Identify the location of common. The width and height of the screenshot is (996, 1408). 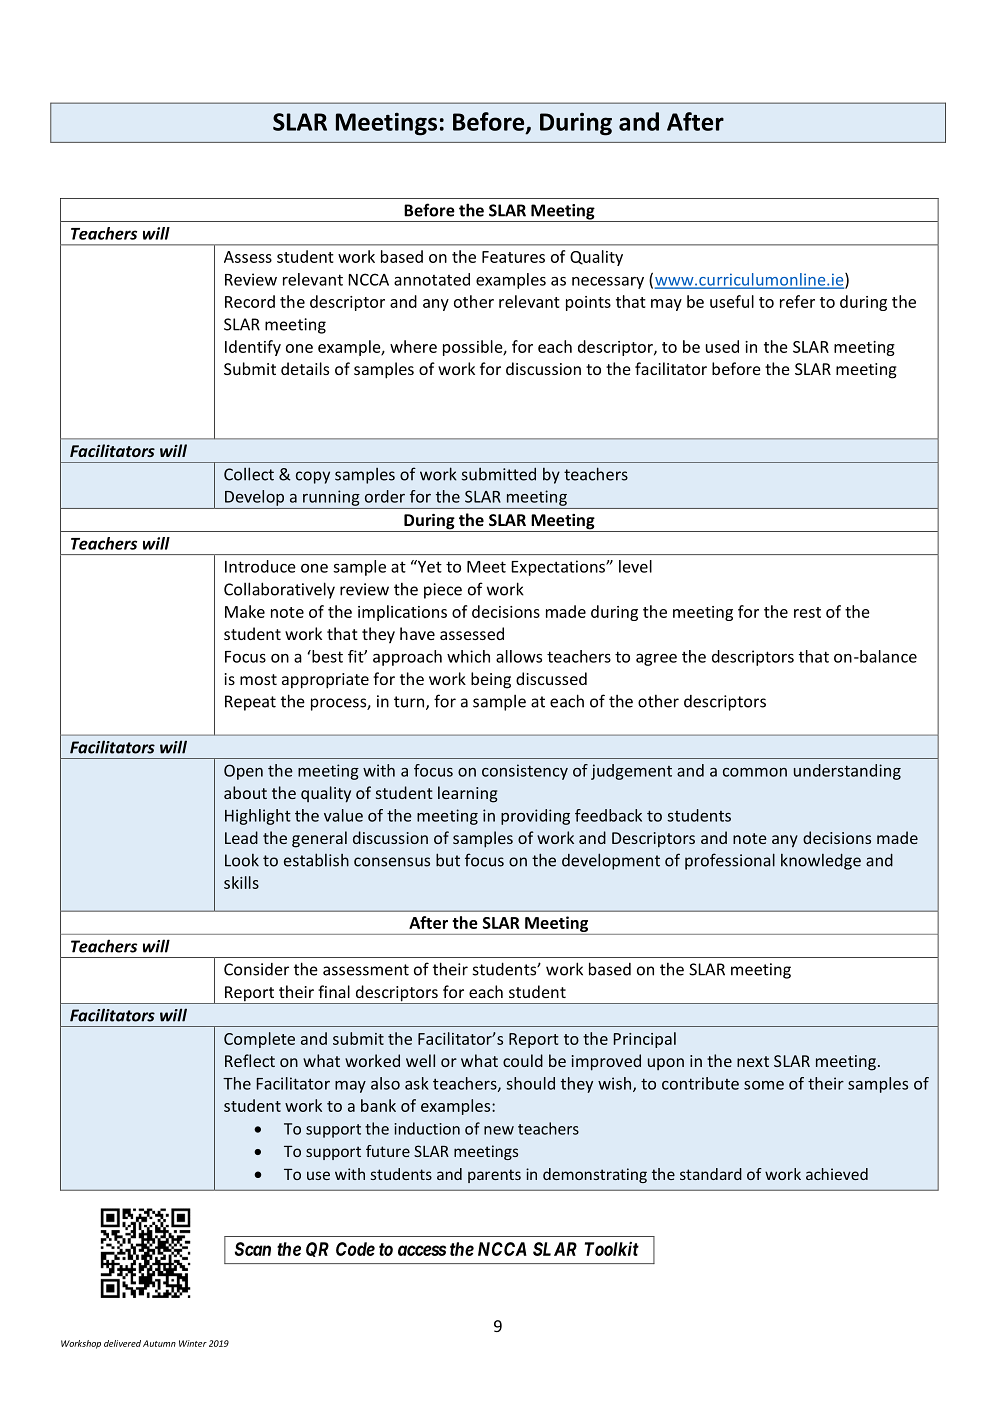
(755, 772).
